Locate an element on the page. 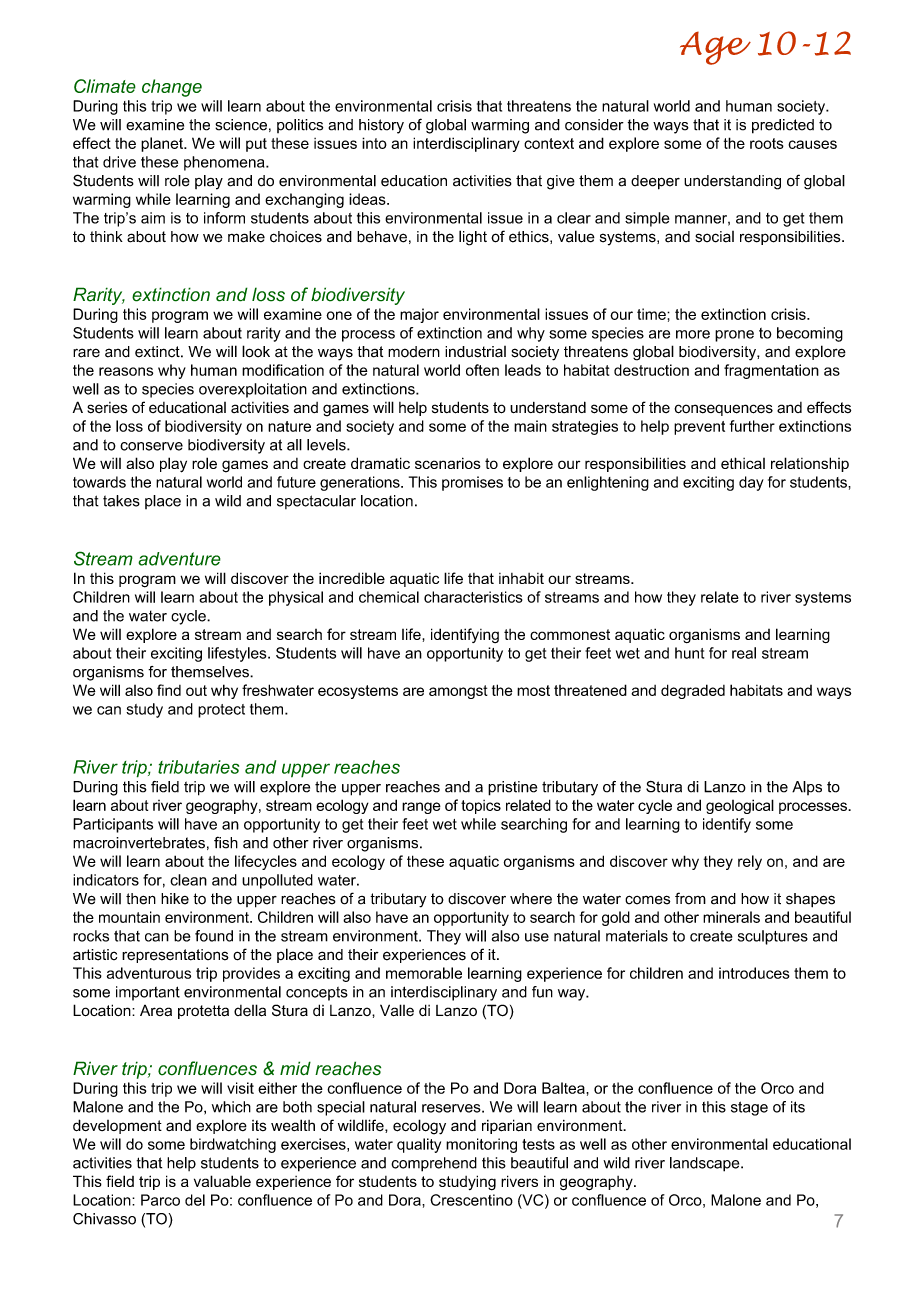 The height and width of the page is (1307, 924). birdwatching is located at coordinates (233, 1145).
